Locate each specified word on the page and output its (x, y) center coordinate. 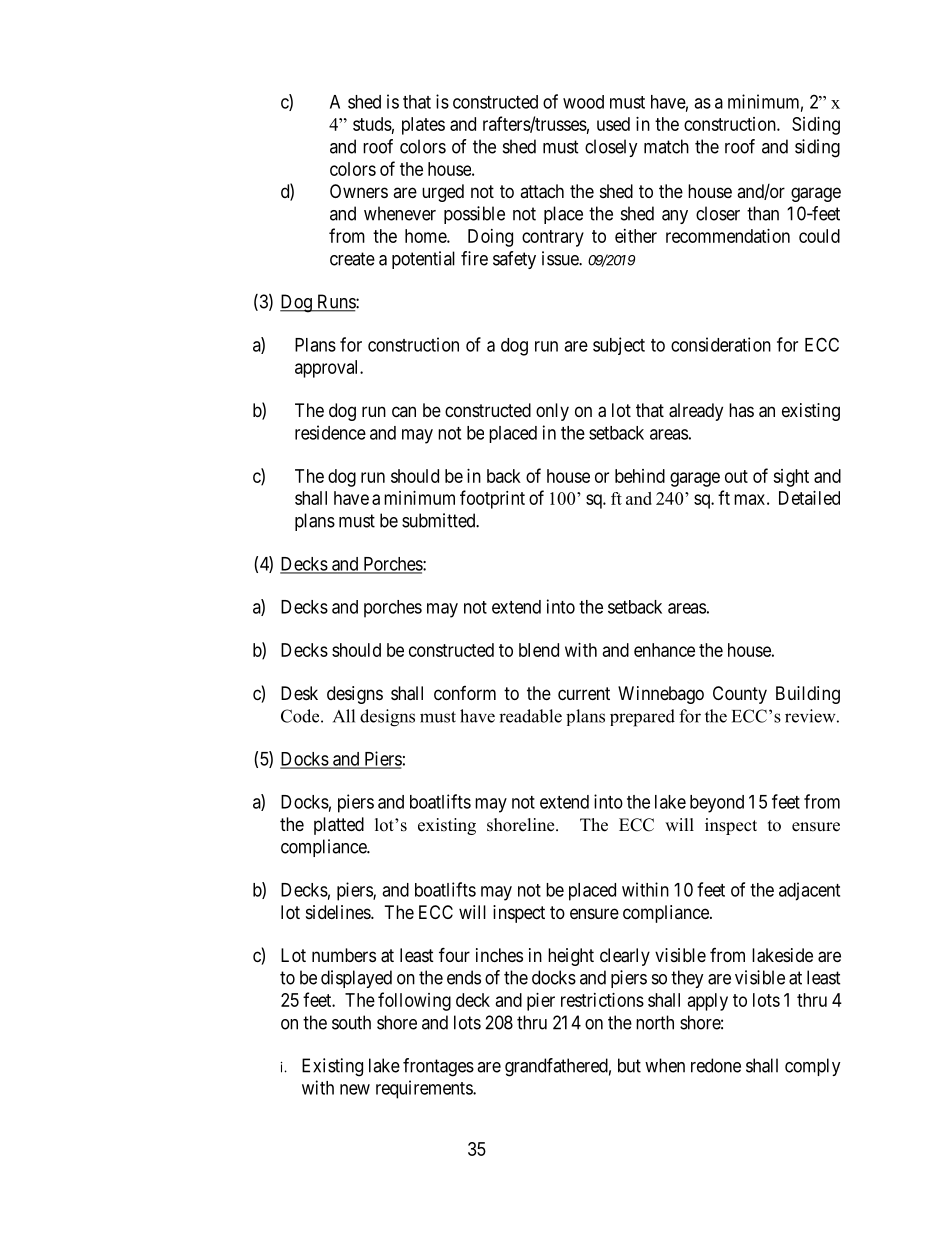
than (763, 213)
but (629, 1065)
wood (583, 102)
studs (372, 124)
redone (716, 1065)
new (355, 1089)
